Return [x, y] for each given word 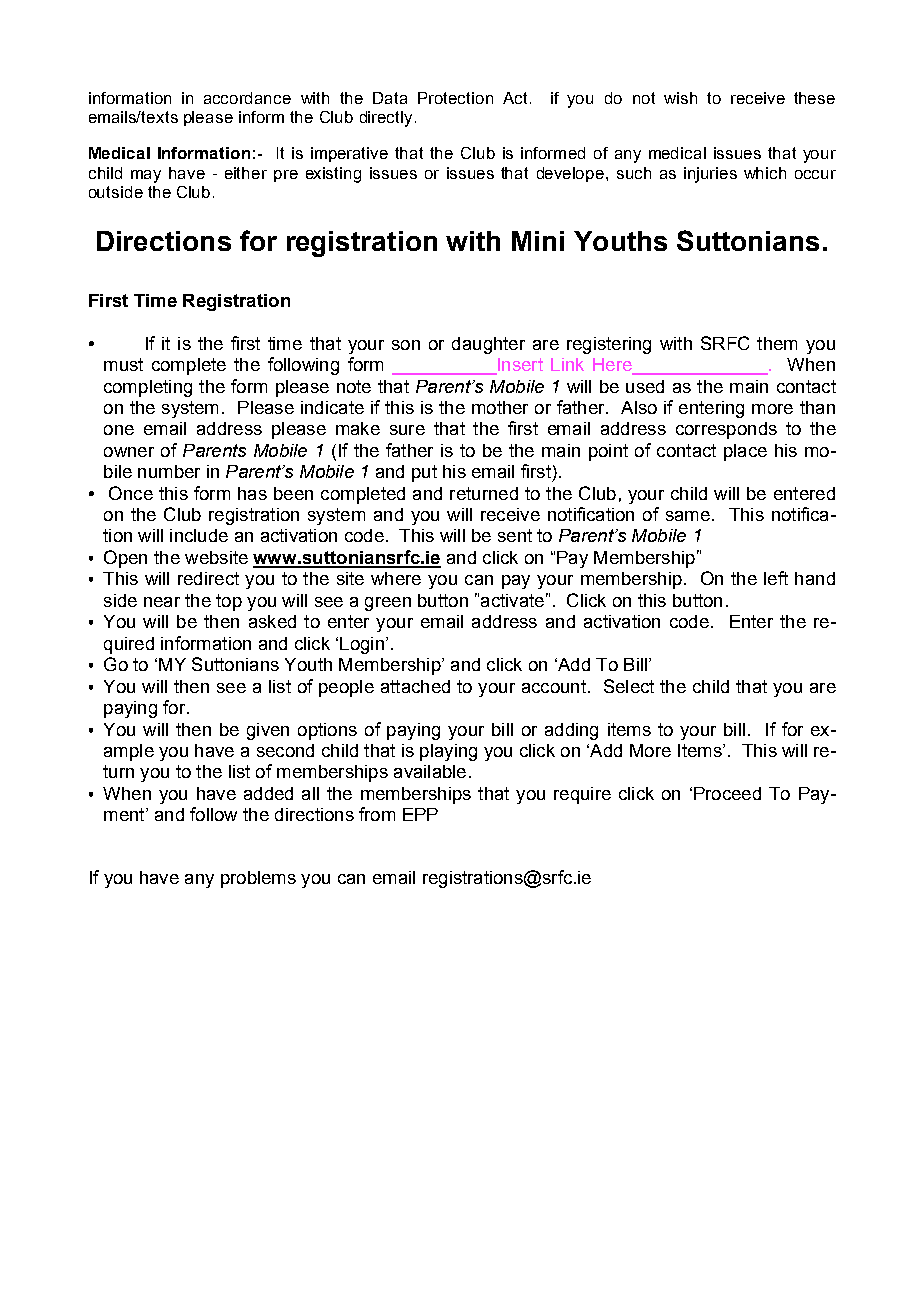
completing [148, 388]
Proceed [727, 793]
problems [258, 879]
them [777, 343]
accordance [247, 98]
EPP [420, 814]
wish [680, 98]
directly [386, 119]
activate [512, 600]
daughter [488, 345]
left [776, 578]
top [229, 602]
